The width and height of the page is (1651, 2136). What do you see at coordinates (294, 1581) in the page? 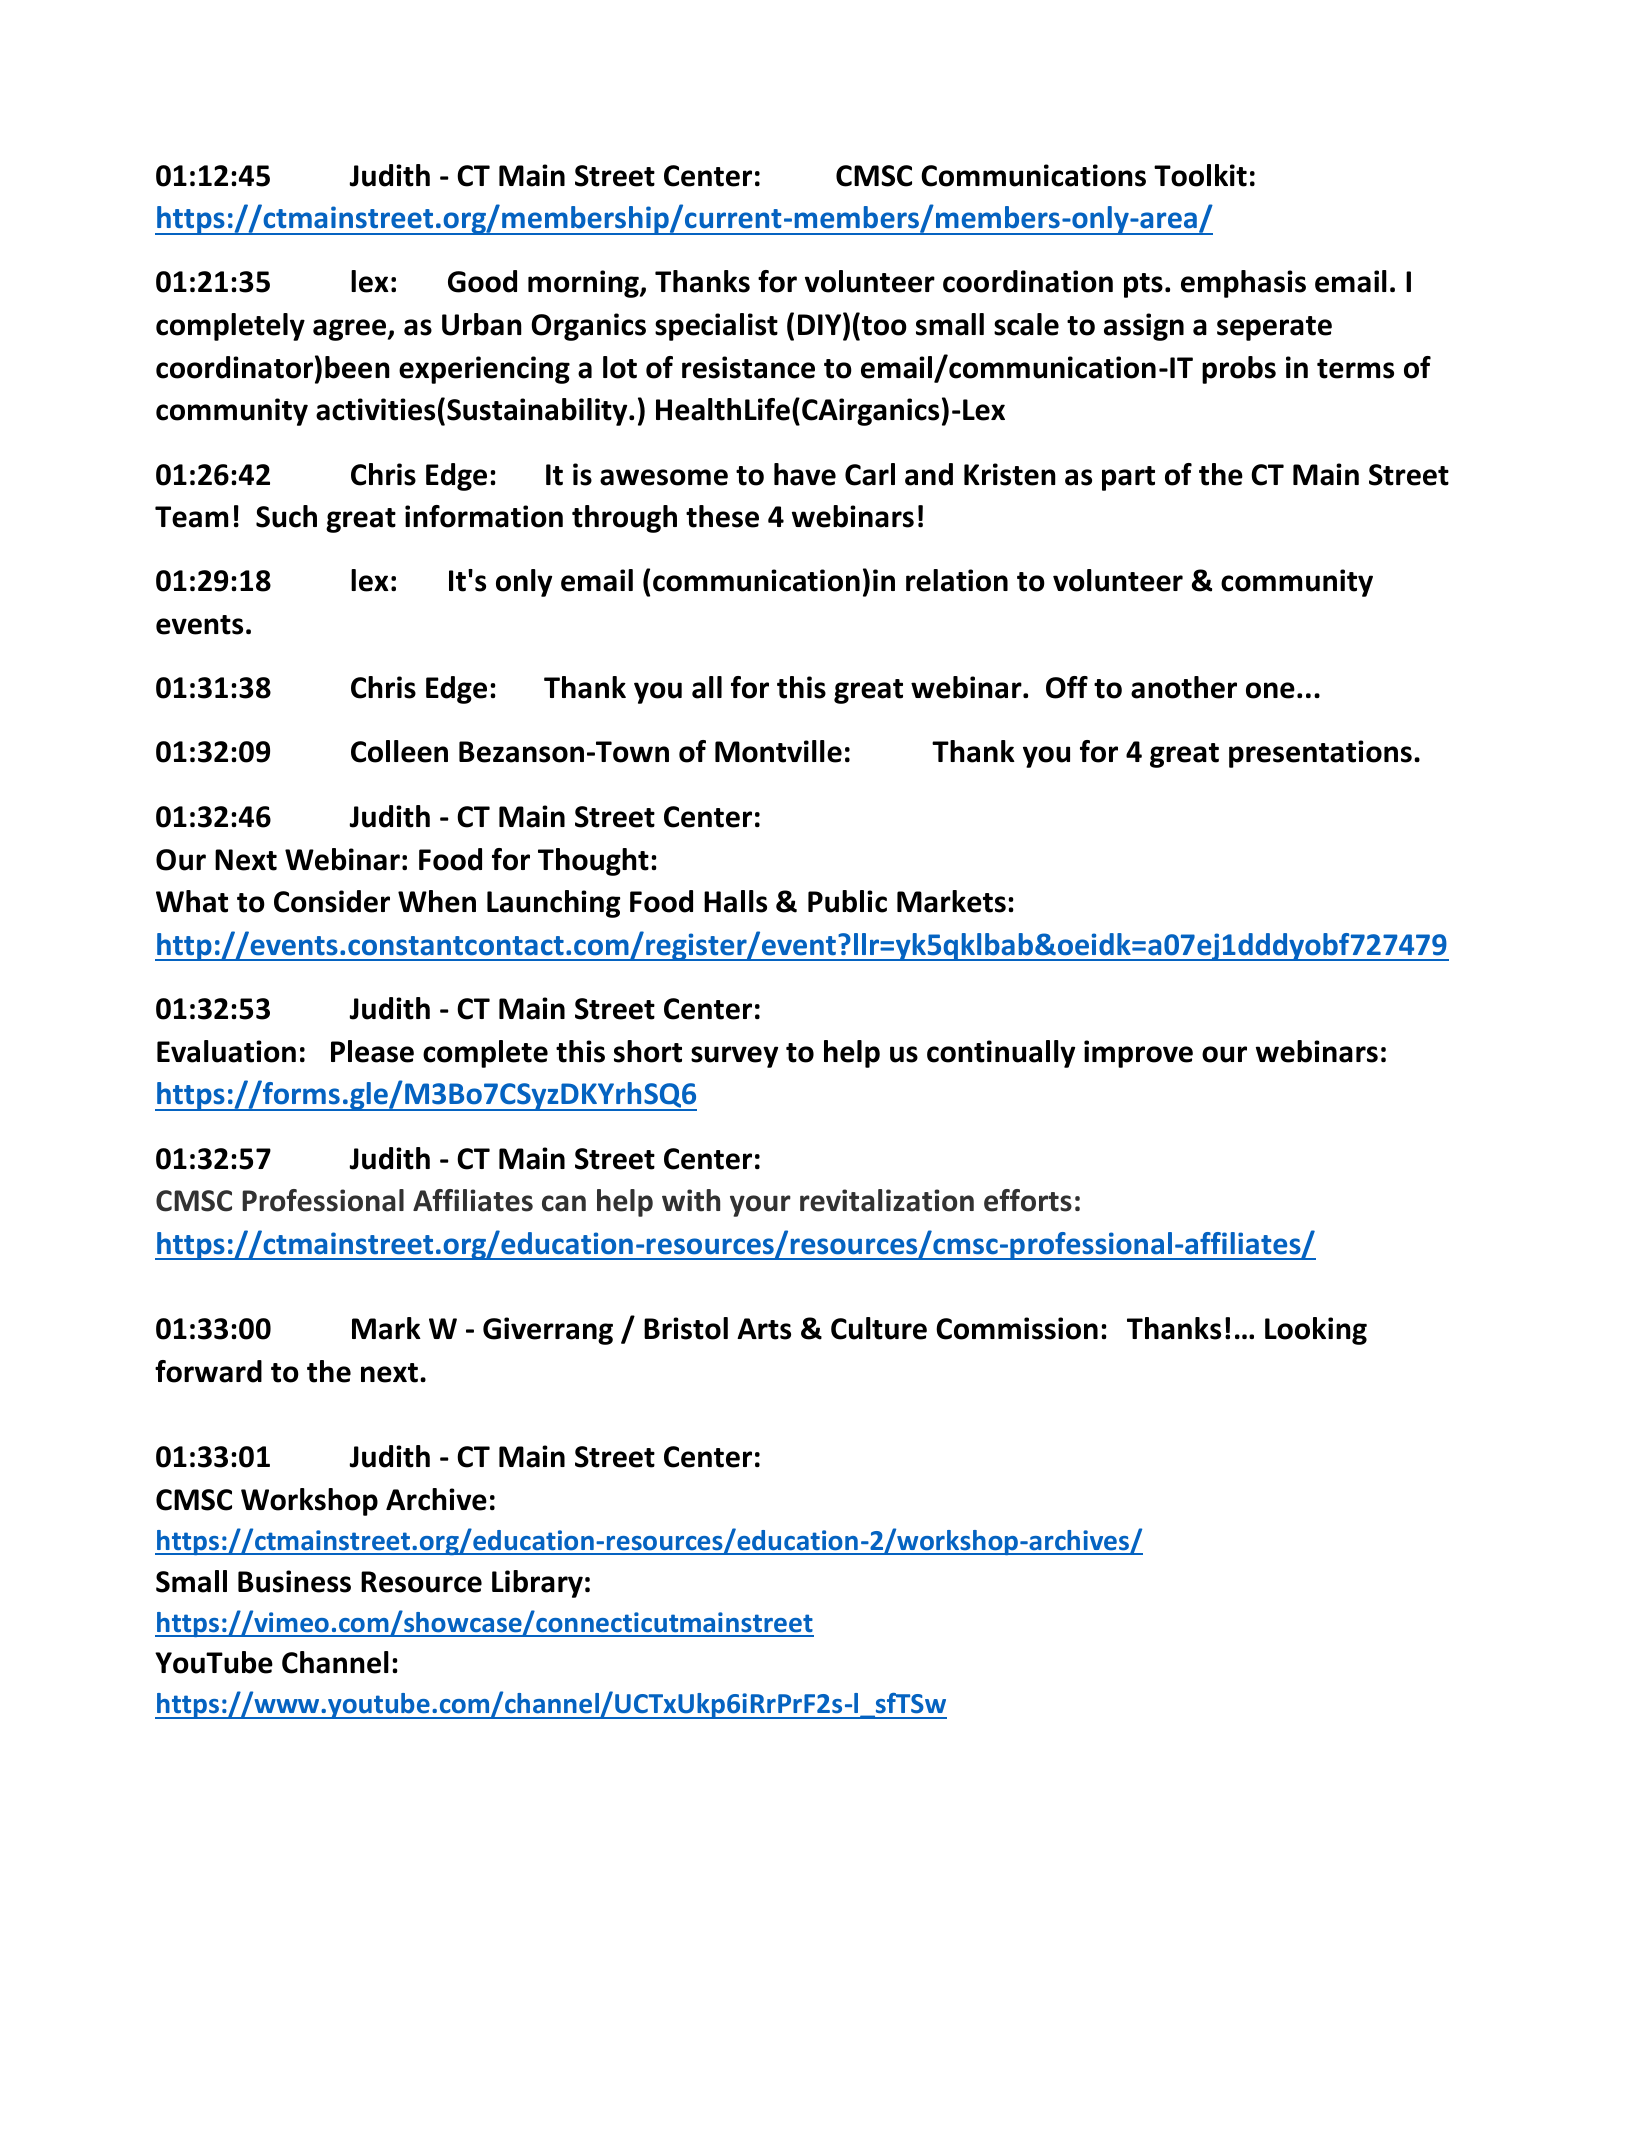
I see `Business` at bounding box center [294, 1581].
